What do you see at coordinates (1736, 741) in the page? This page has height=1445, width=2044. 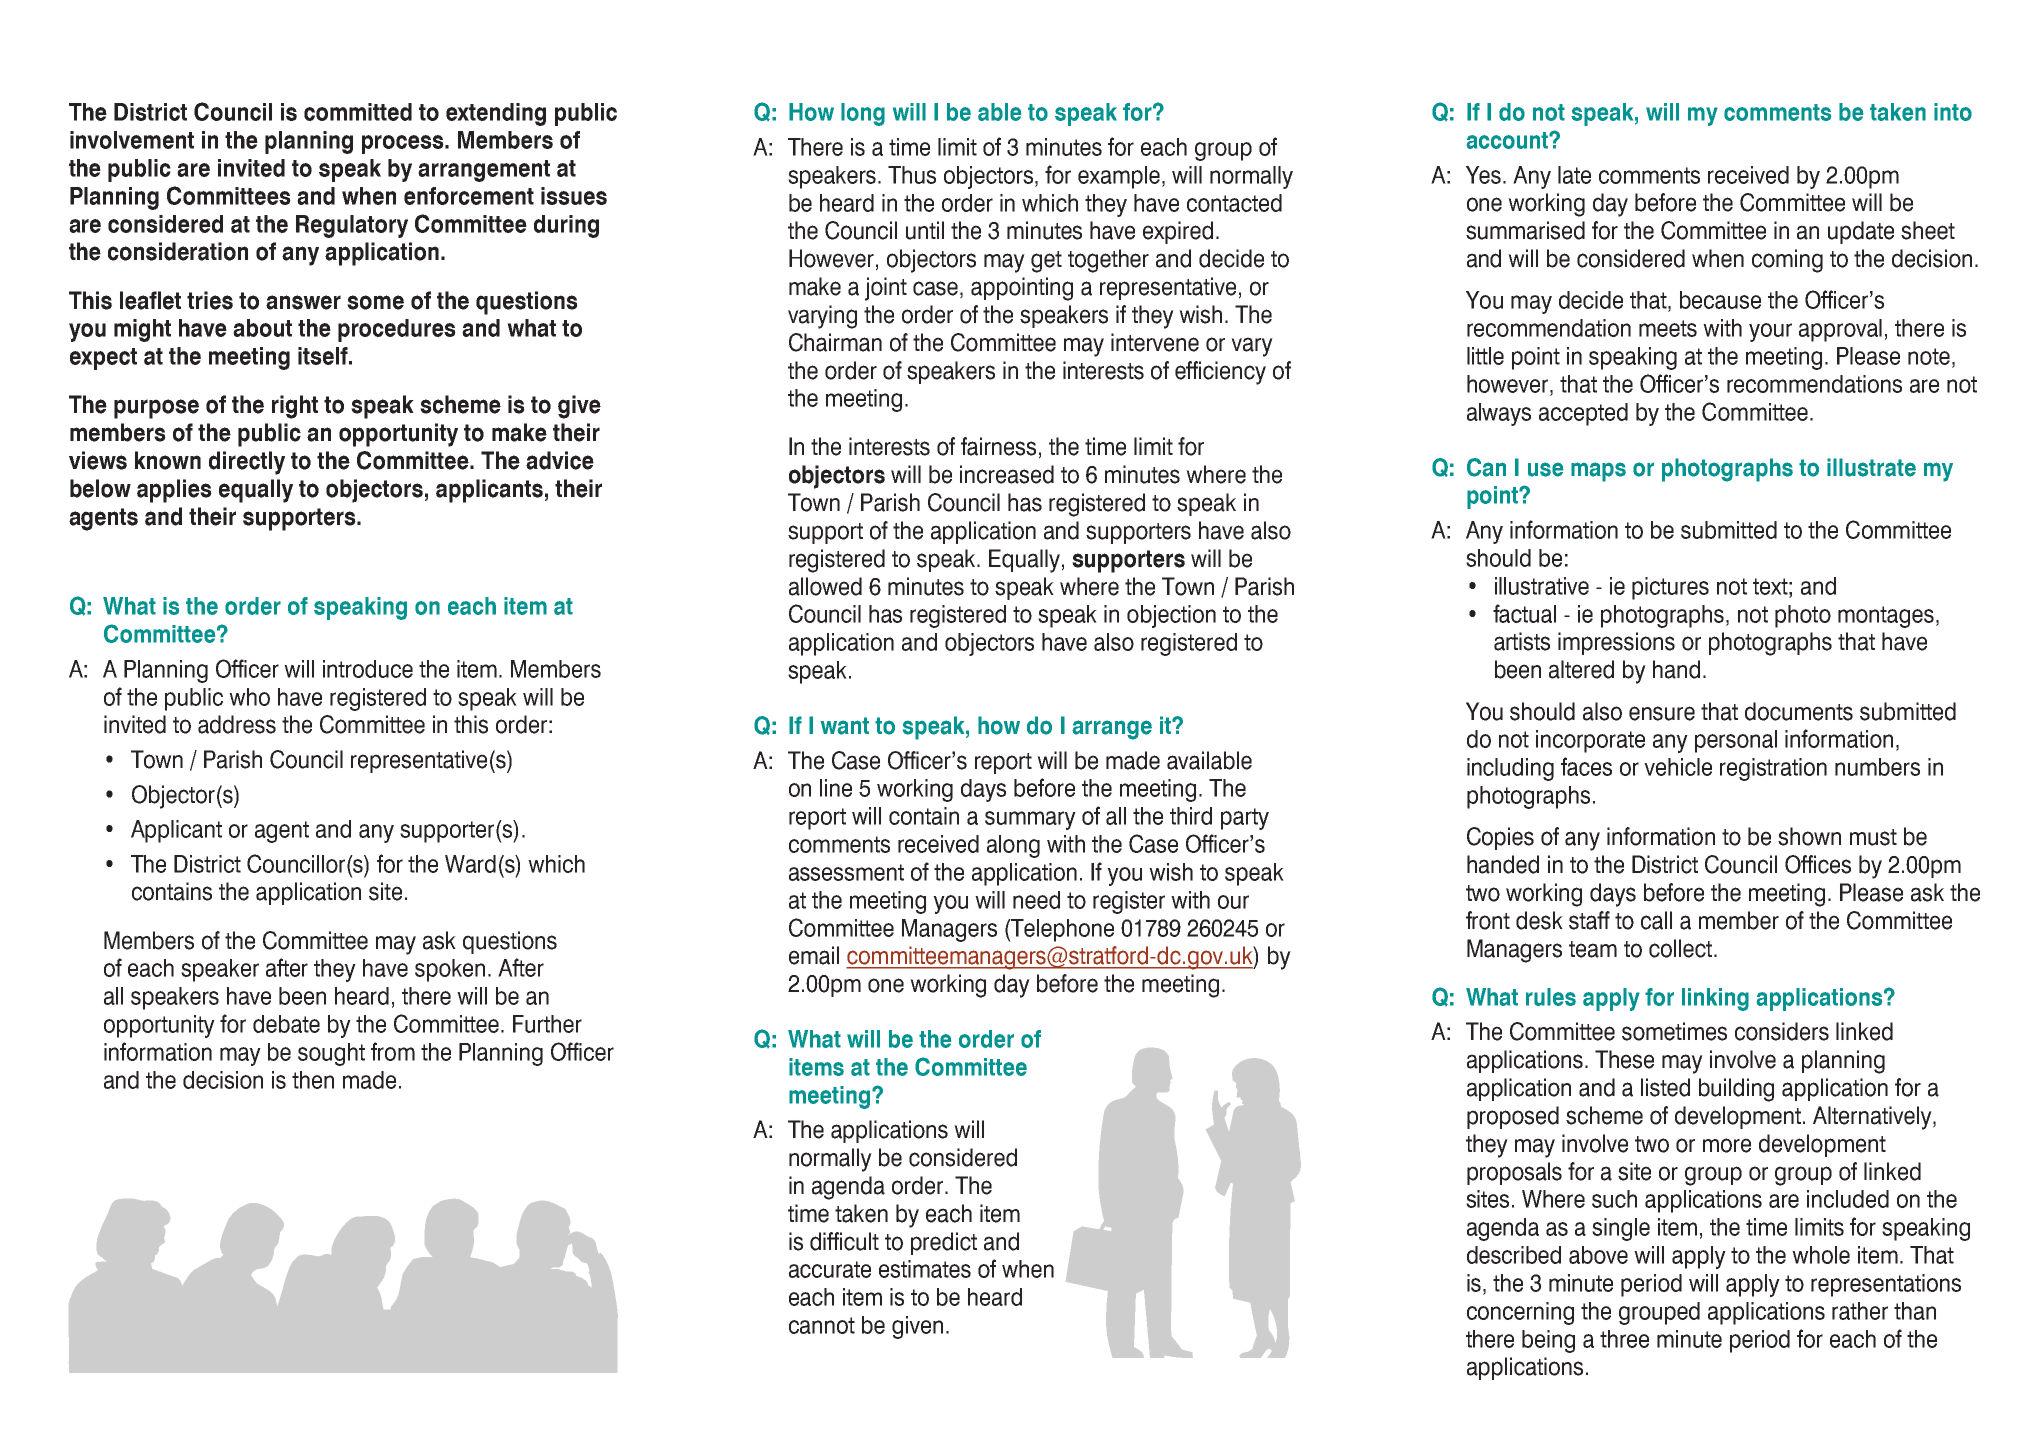 I see `personal` at bounding box center [1736, 741].
